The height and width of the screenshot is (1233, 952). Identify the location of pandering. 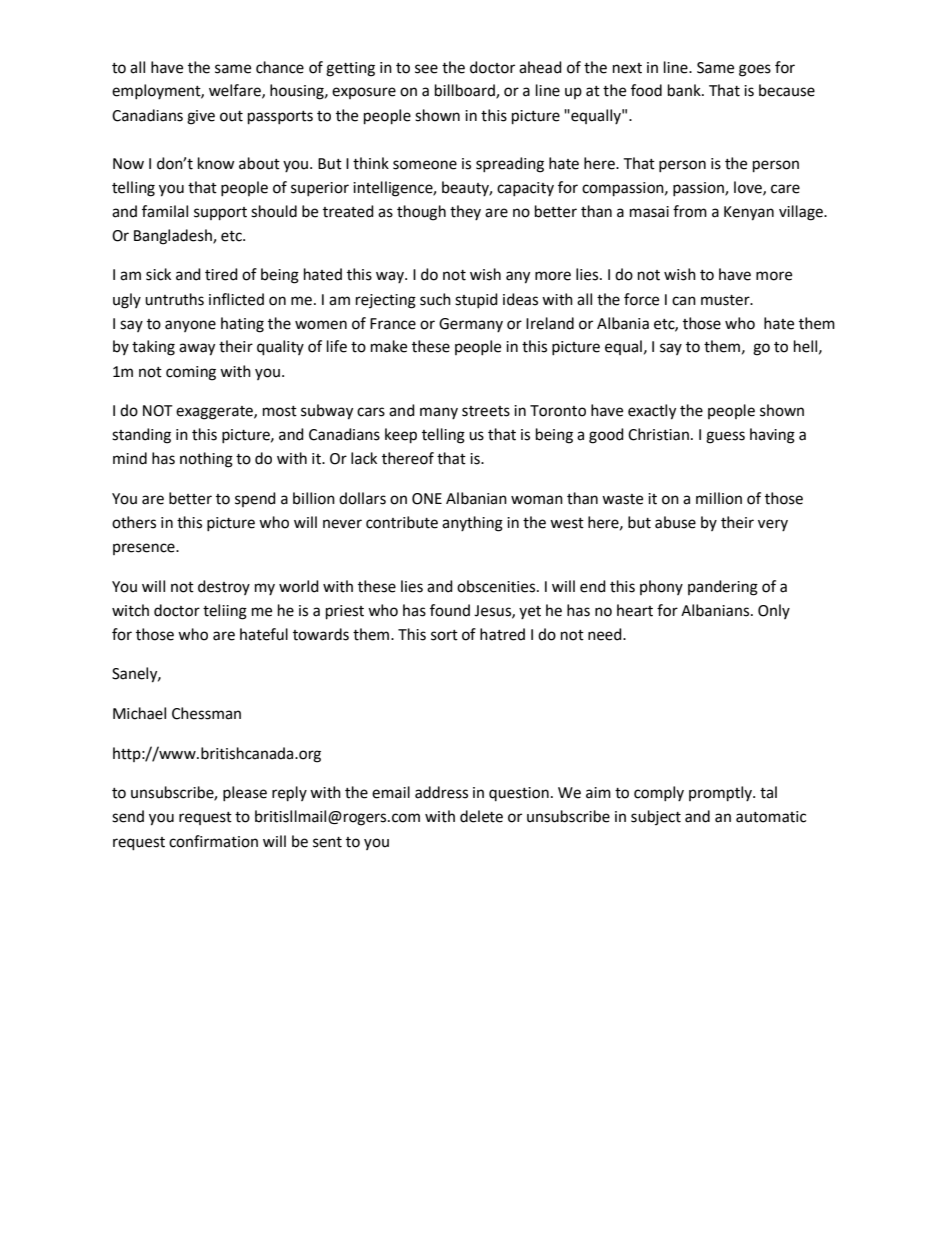
(723, 588).
